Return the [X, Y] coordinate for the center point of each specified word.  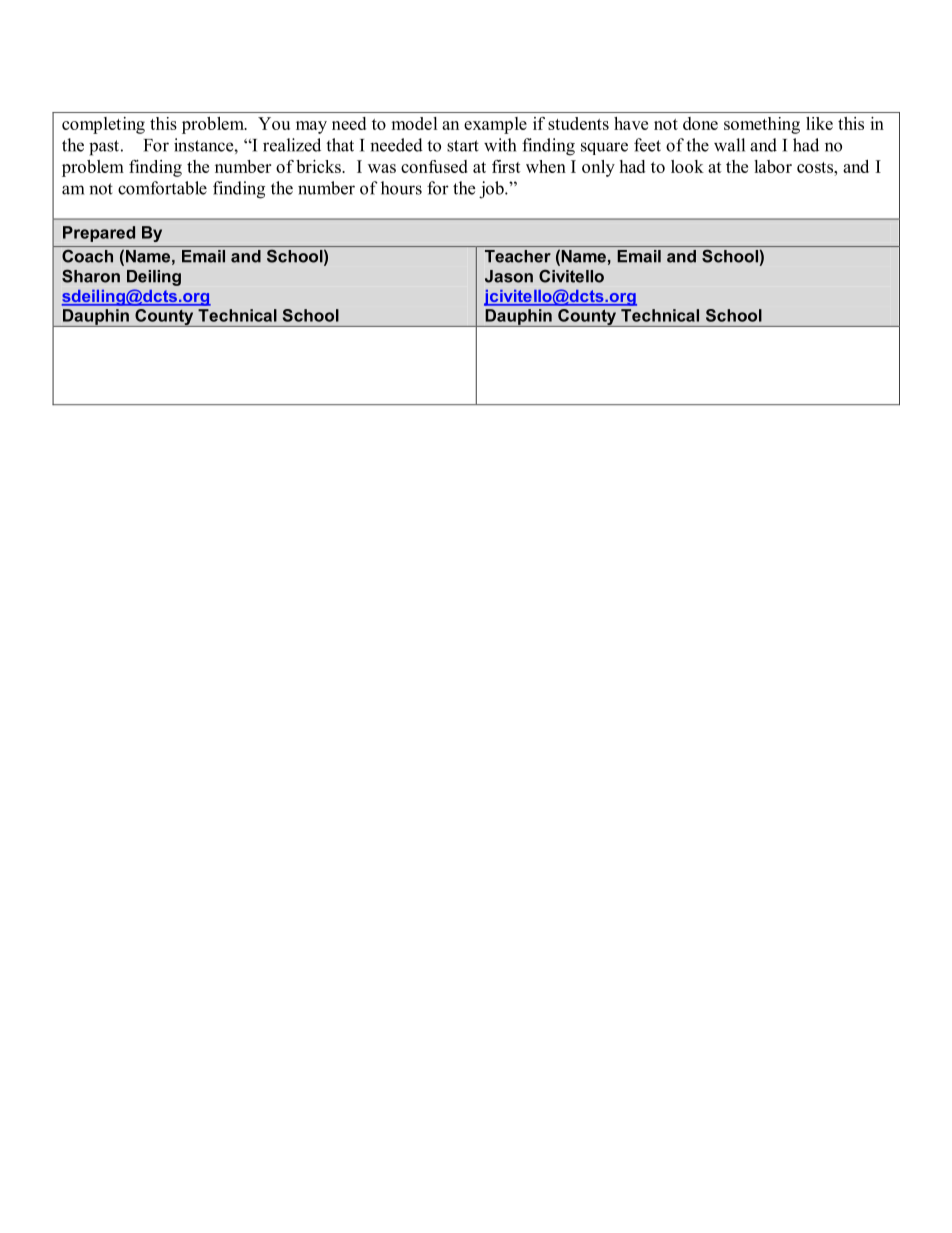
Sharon [91, 276]
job [492, 190]
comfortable [162, 188]
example [495, 125]
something [762, 125]
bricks [319, 166]
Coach [87, 256]
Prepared [99, 234]
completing [103, 125]
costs [816, 167]
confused [434, 166]
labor [773, 166]
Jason [509, 276]
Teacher [518, 256]
